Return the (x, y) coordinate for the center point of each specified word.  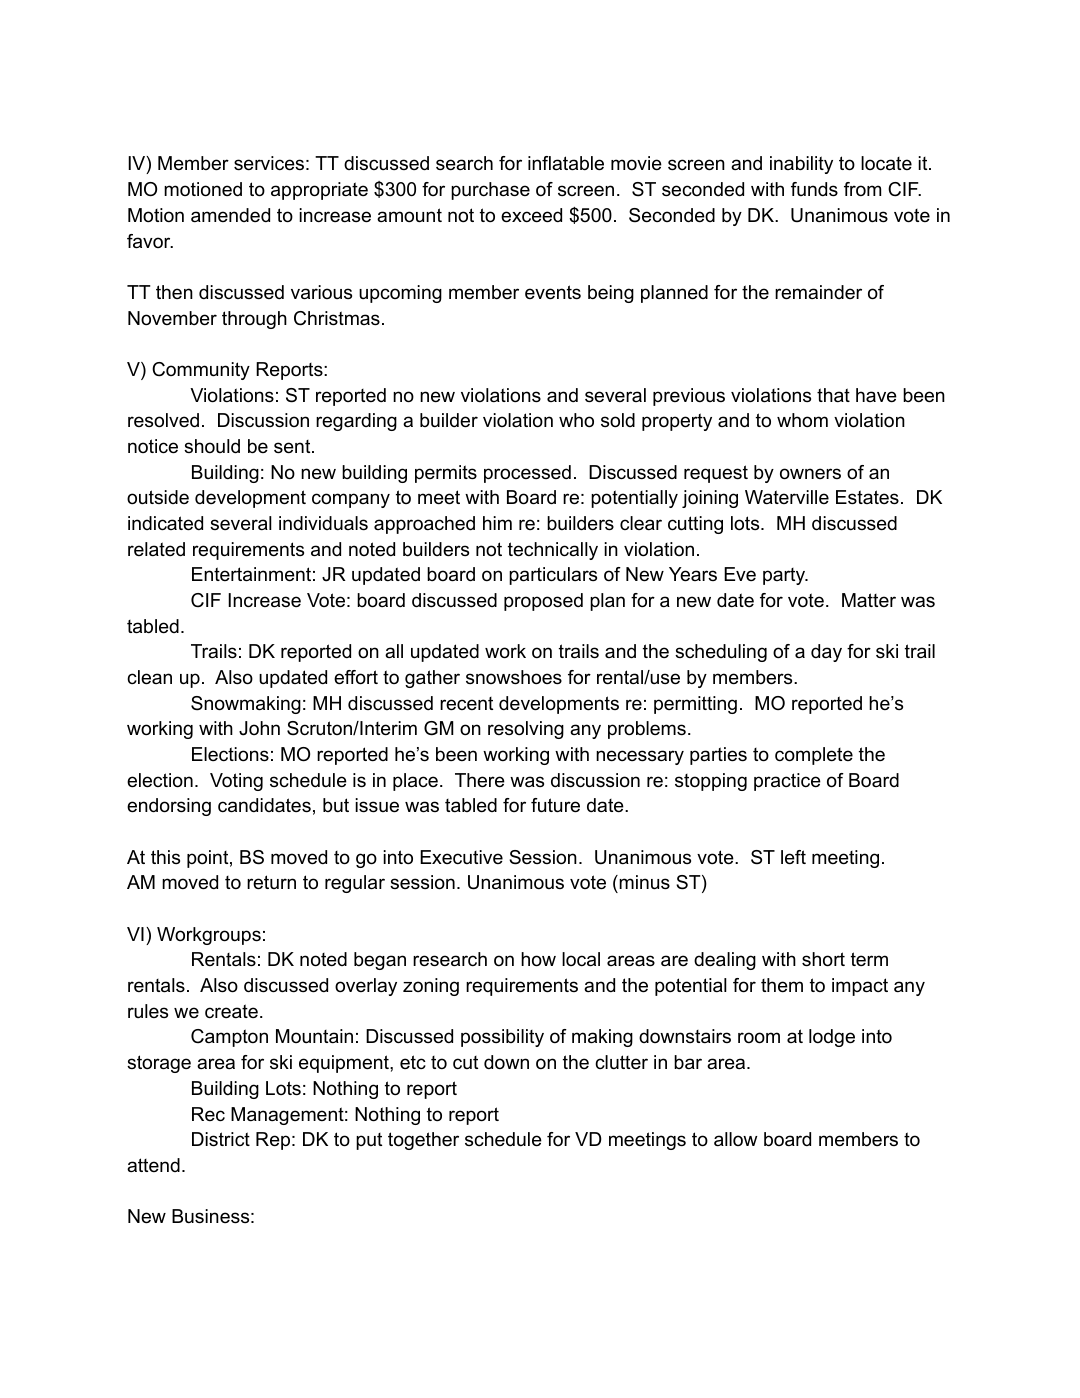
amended (230, 215)
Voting (236, 782)
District (221, 1139)
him (497, 523)
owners (810, 474)
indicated (165, 523)
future (555, 805)
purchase (490, 191)
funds (814, 189)
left (793, 857)
